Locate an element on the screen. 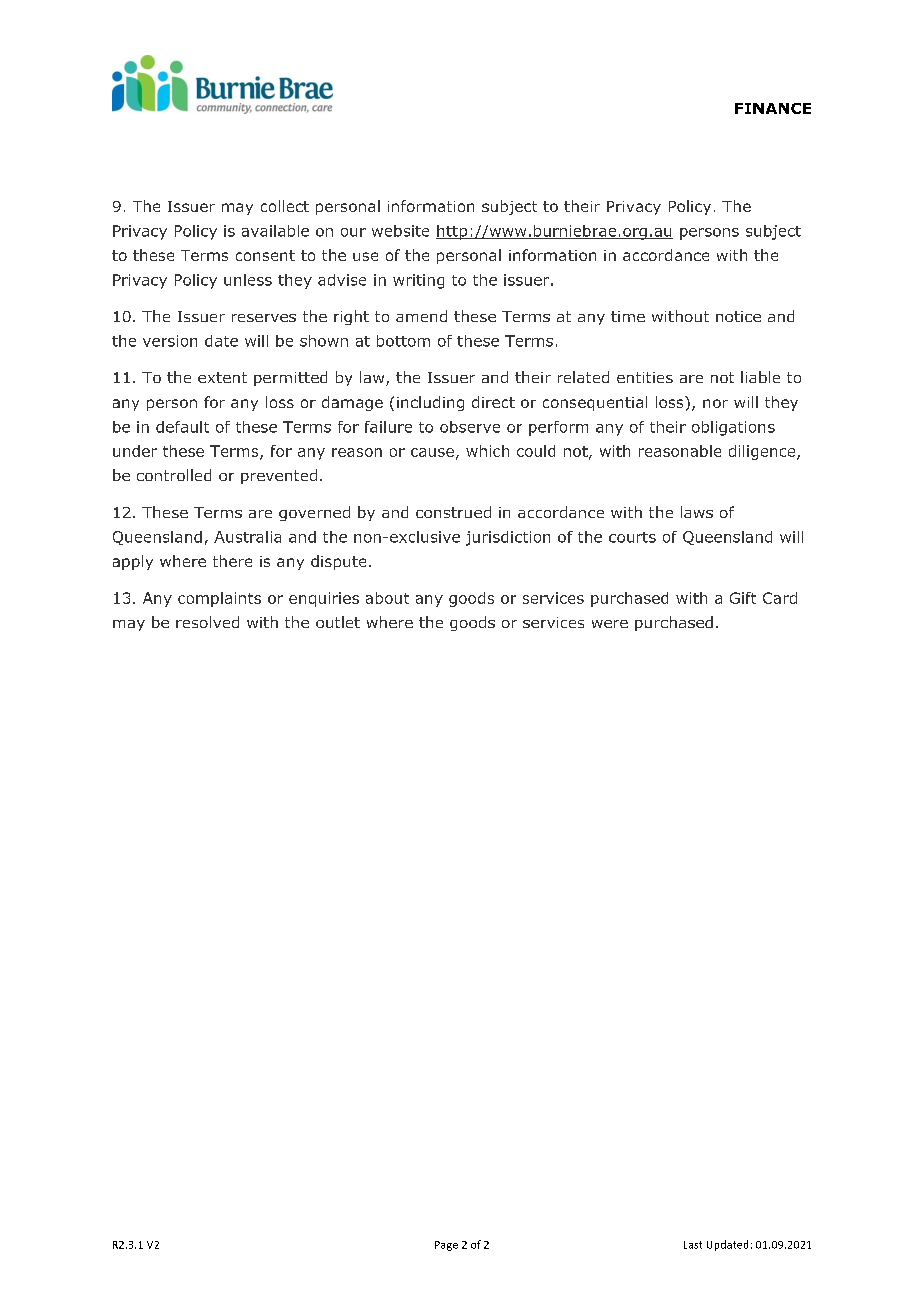 The height and width of the screenshot is (1308, 924). construed is located at coordinates (453, 512).
